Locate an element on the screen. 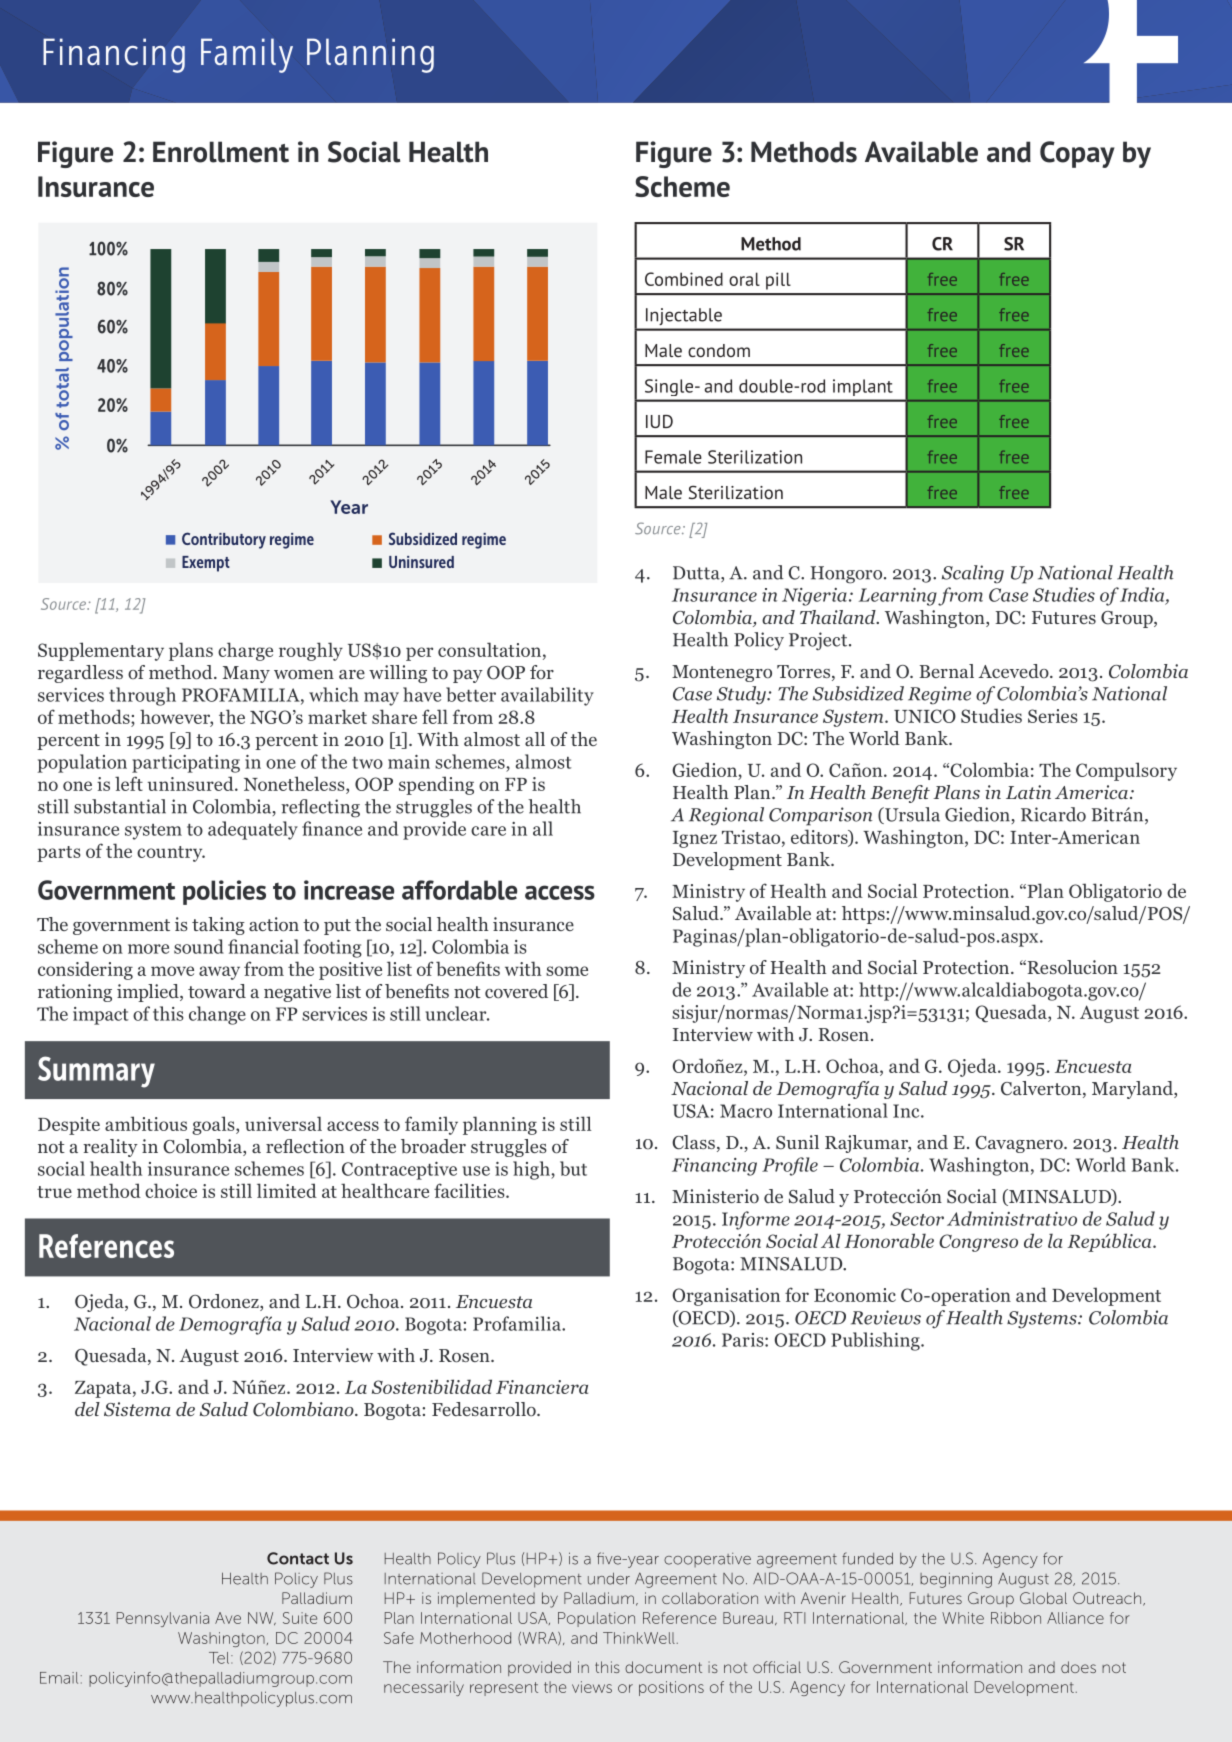 The width and height of the screenshot is (1232, 1742). taking is located at coordinates (218, 926).
